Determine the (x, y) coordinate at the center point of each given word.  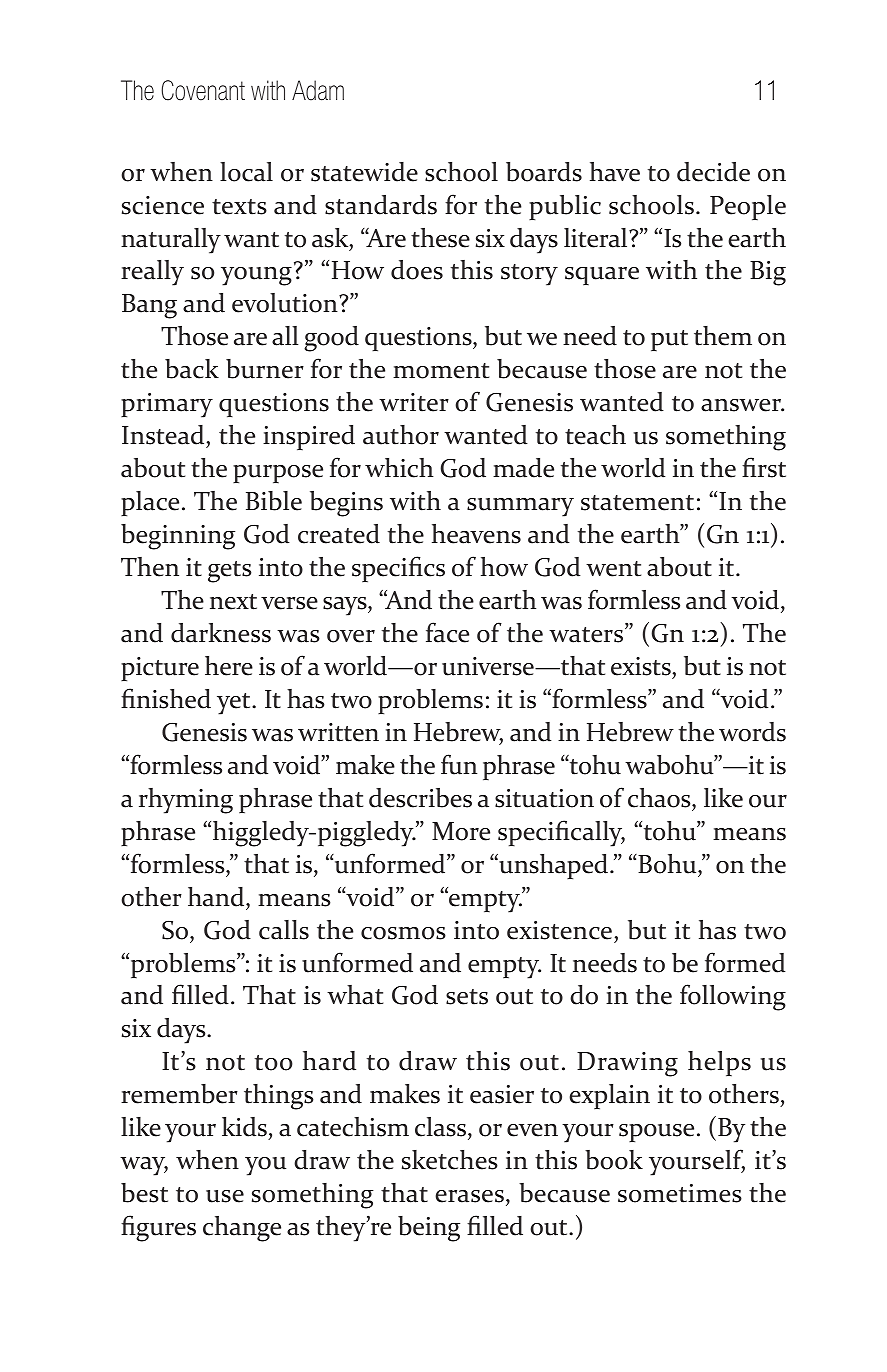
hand (217, 897)
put (669, 340)
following (733, 997)
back (192, 369)
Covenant (203, 90)
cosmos (403, 933)
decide (713, 172)
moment (441, 371)
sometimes (680, 1193)
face (447, 632)
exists (642, 666)
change (242, 1229)
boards (544, 172)
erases (469, 1196)
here (229, 666)
